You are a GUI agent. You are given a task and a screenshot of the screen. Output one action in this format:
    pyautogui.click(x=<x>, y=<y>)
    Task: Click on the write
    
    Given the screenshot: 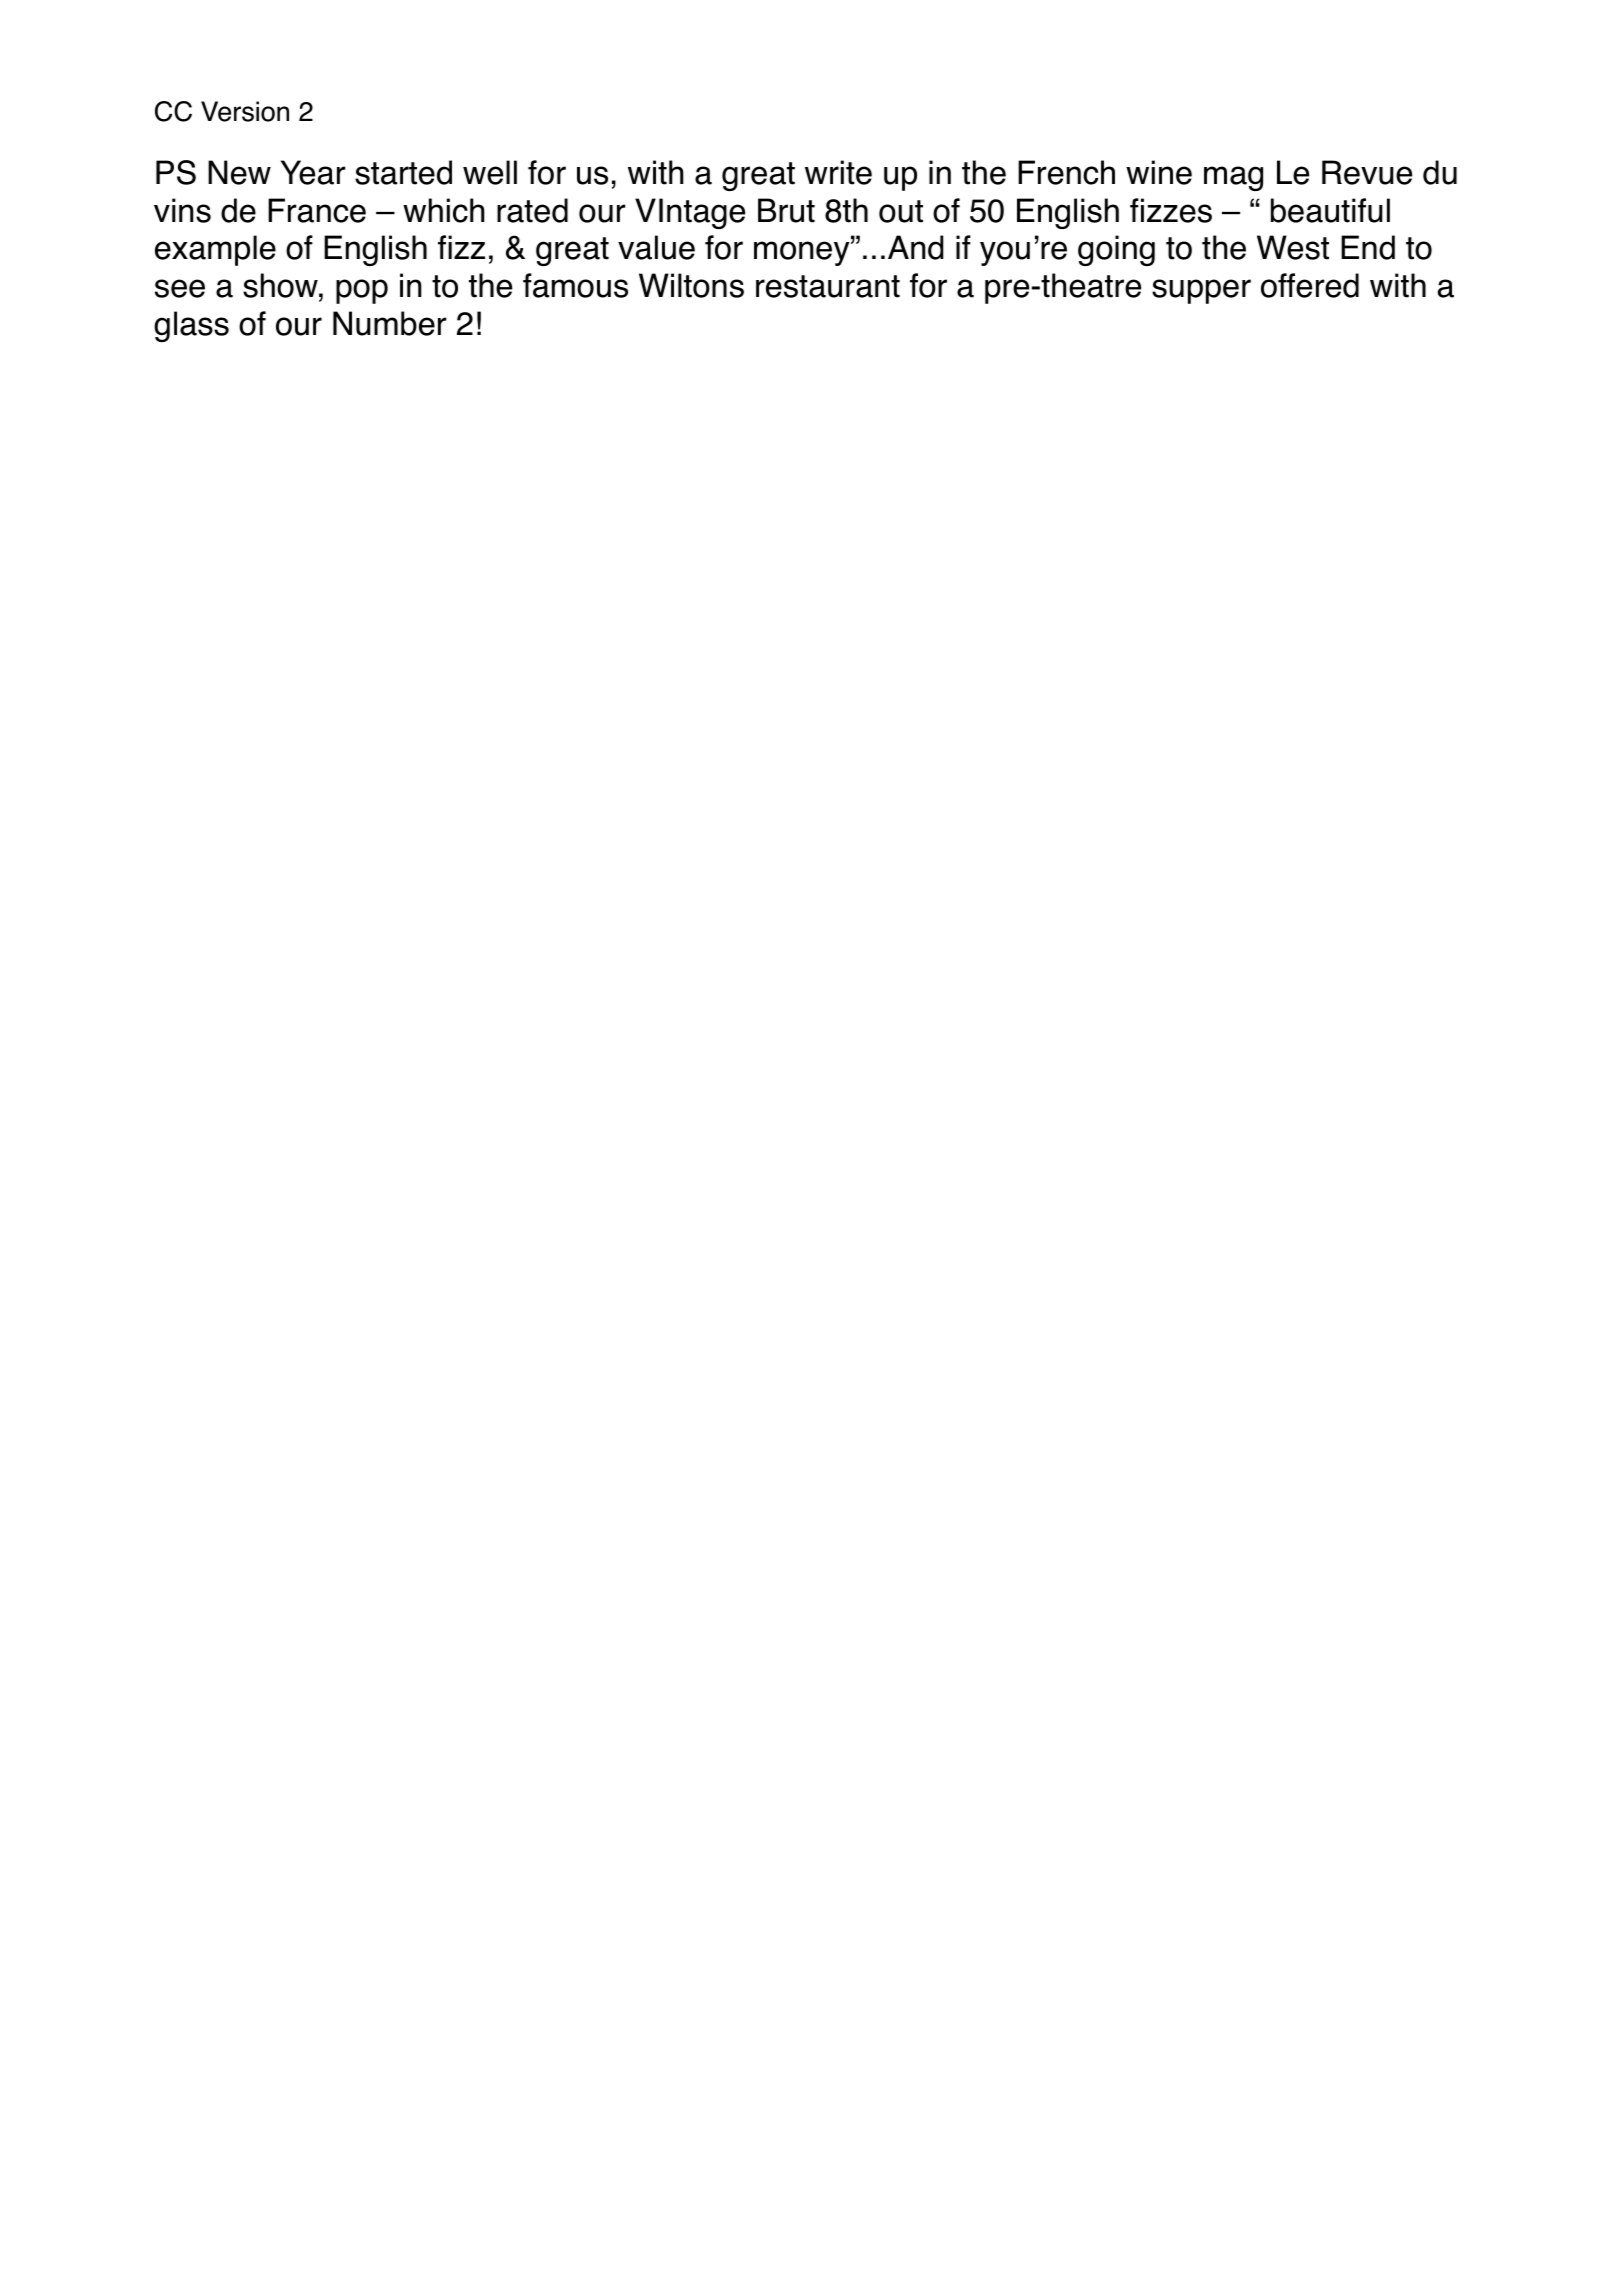 What is the action you would take?
    pyautogui.click(x=838, y=172)
